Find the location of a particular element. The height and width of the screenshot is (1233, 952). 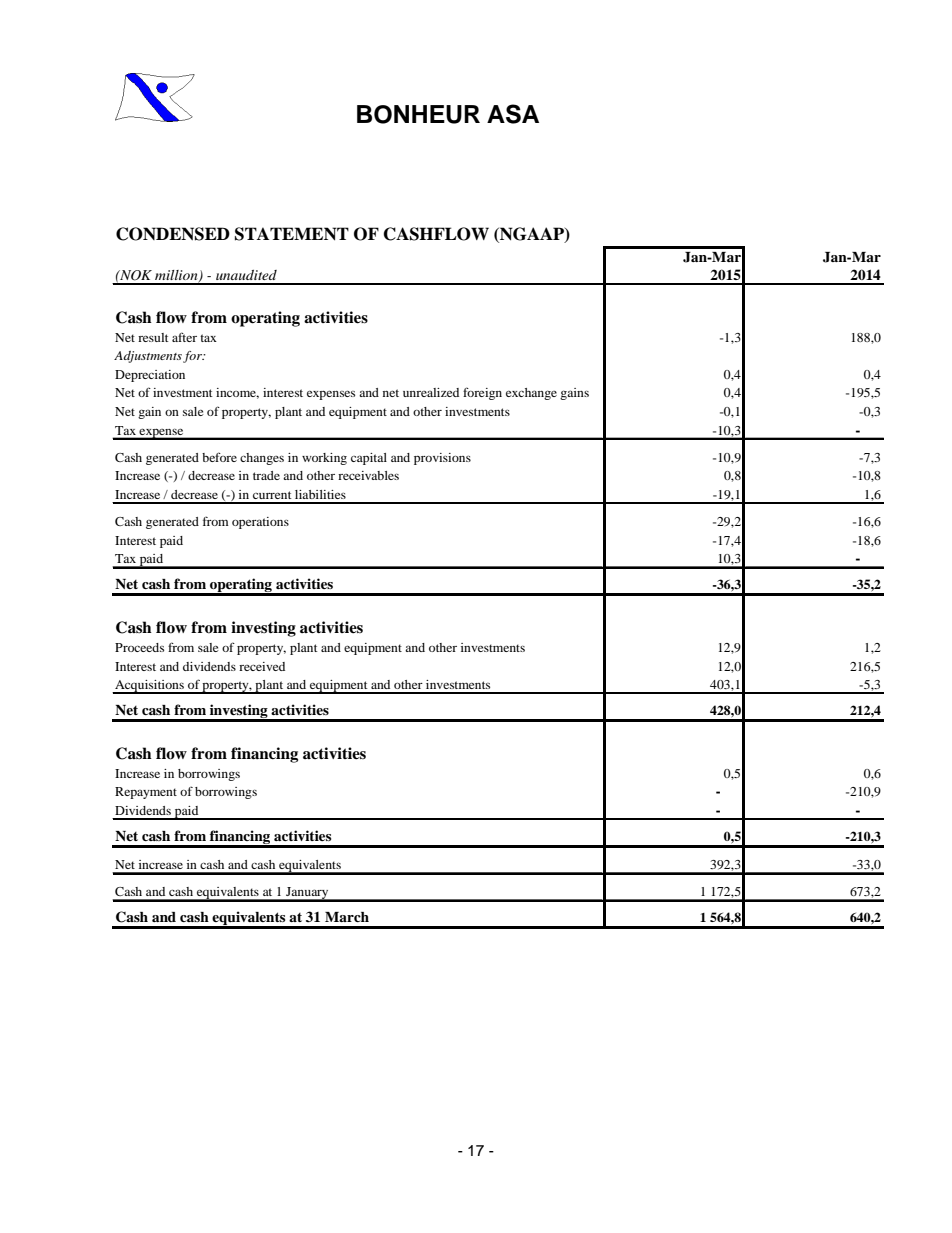

foreign is located at coordinates (482, 393).
